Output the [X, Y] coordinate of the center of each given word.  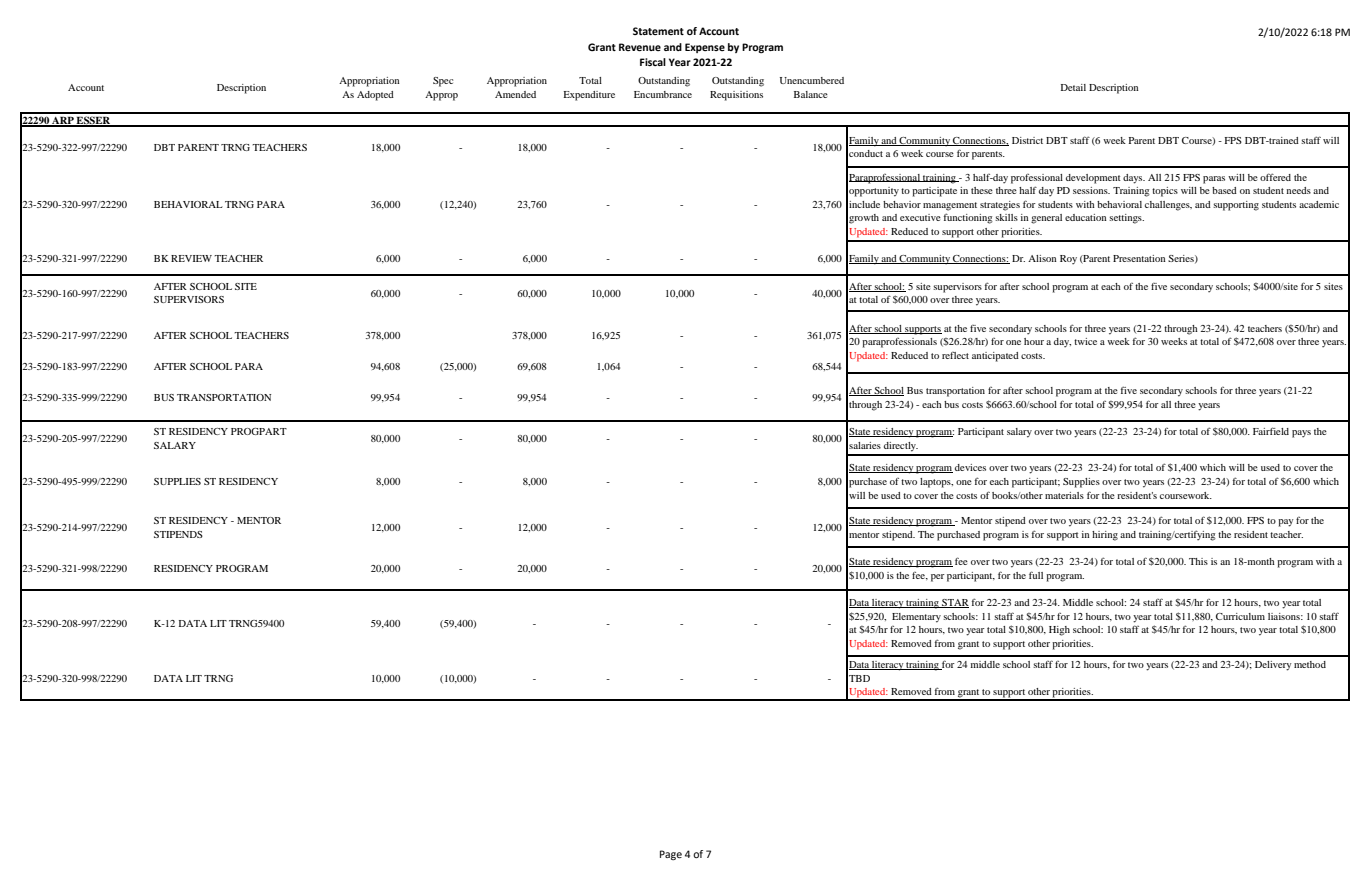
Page [671, 855]
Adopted [375, 96]
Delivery [1273, 666]
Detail [1073, 87]
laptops [936, 483]
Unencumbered [812, 80]
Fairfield [1271, 431]
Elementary [916, 618]
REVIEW [191, 258]
